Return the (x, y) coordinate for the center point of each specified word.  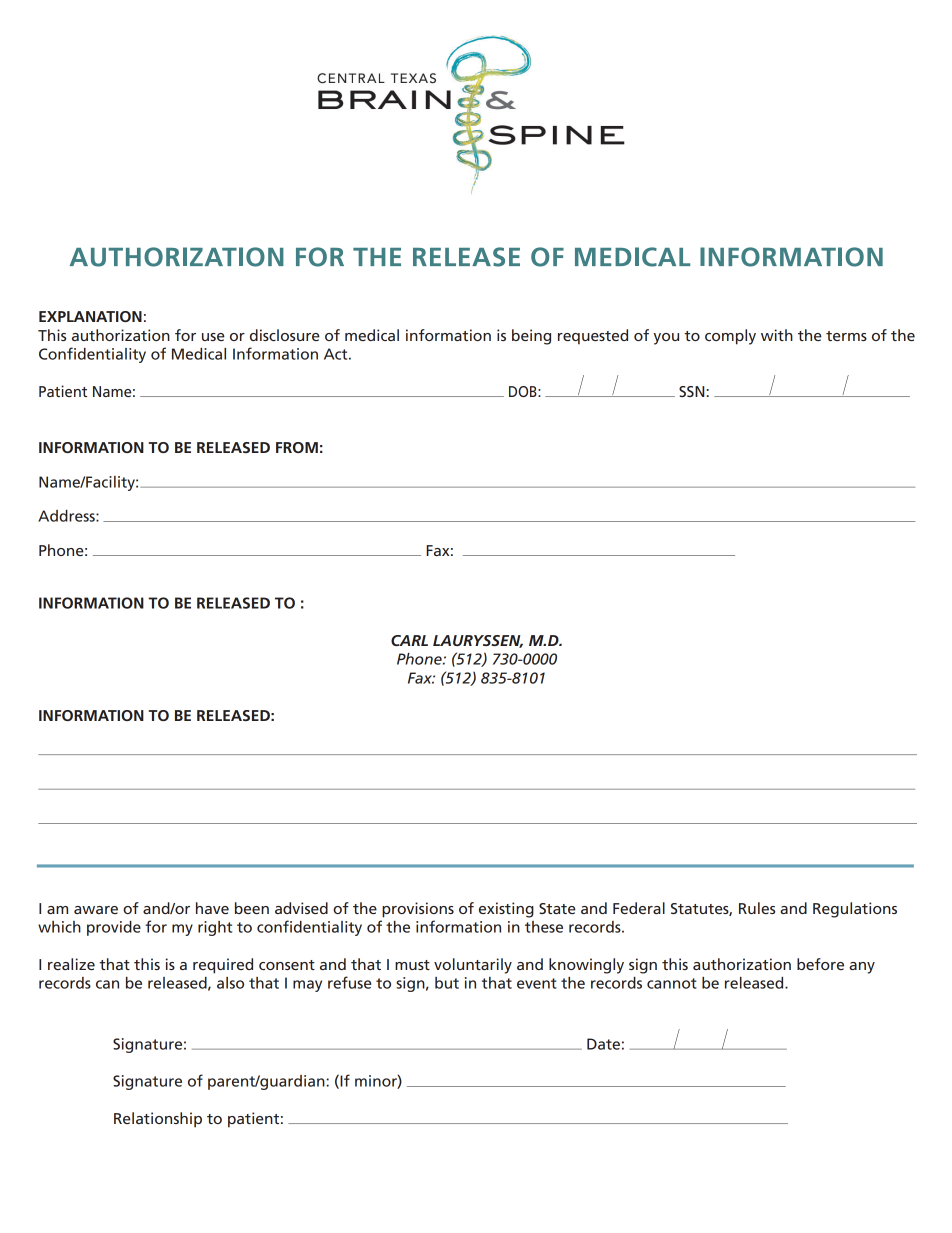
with (777, 335)
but (447, 983)
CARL (409, 640)
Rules (757, 908)
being (531, 337)
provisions (418, 910)
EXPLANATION (90, 316)
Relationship (158, 1120)
